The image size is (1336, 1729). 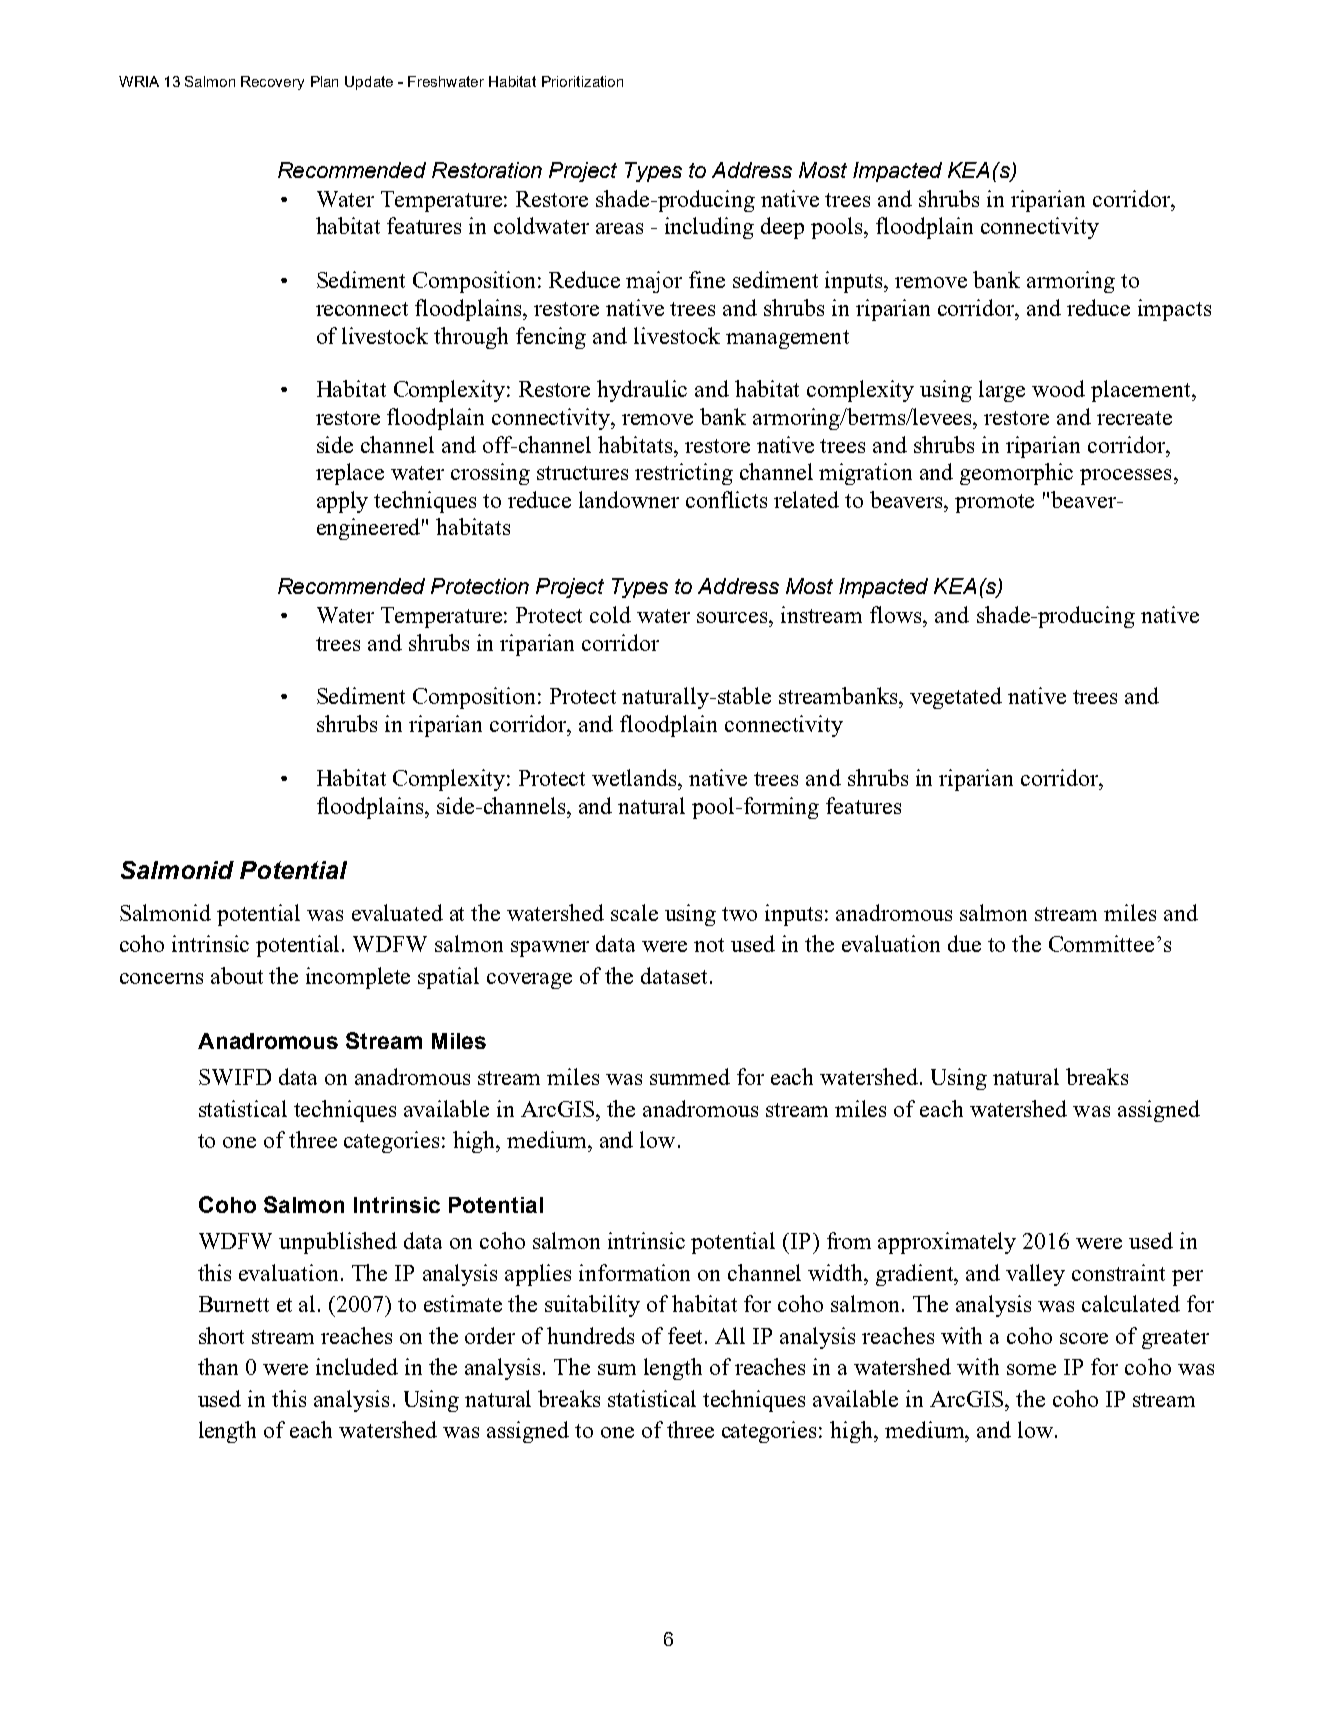 I want to click on hydraulic, so click(x=642, y=391).
